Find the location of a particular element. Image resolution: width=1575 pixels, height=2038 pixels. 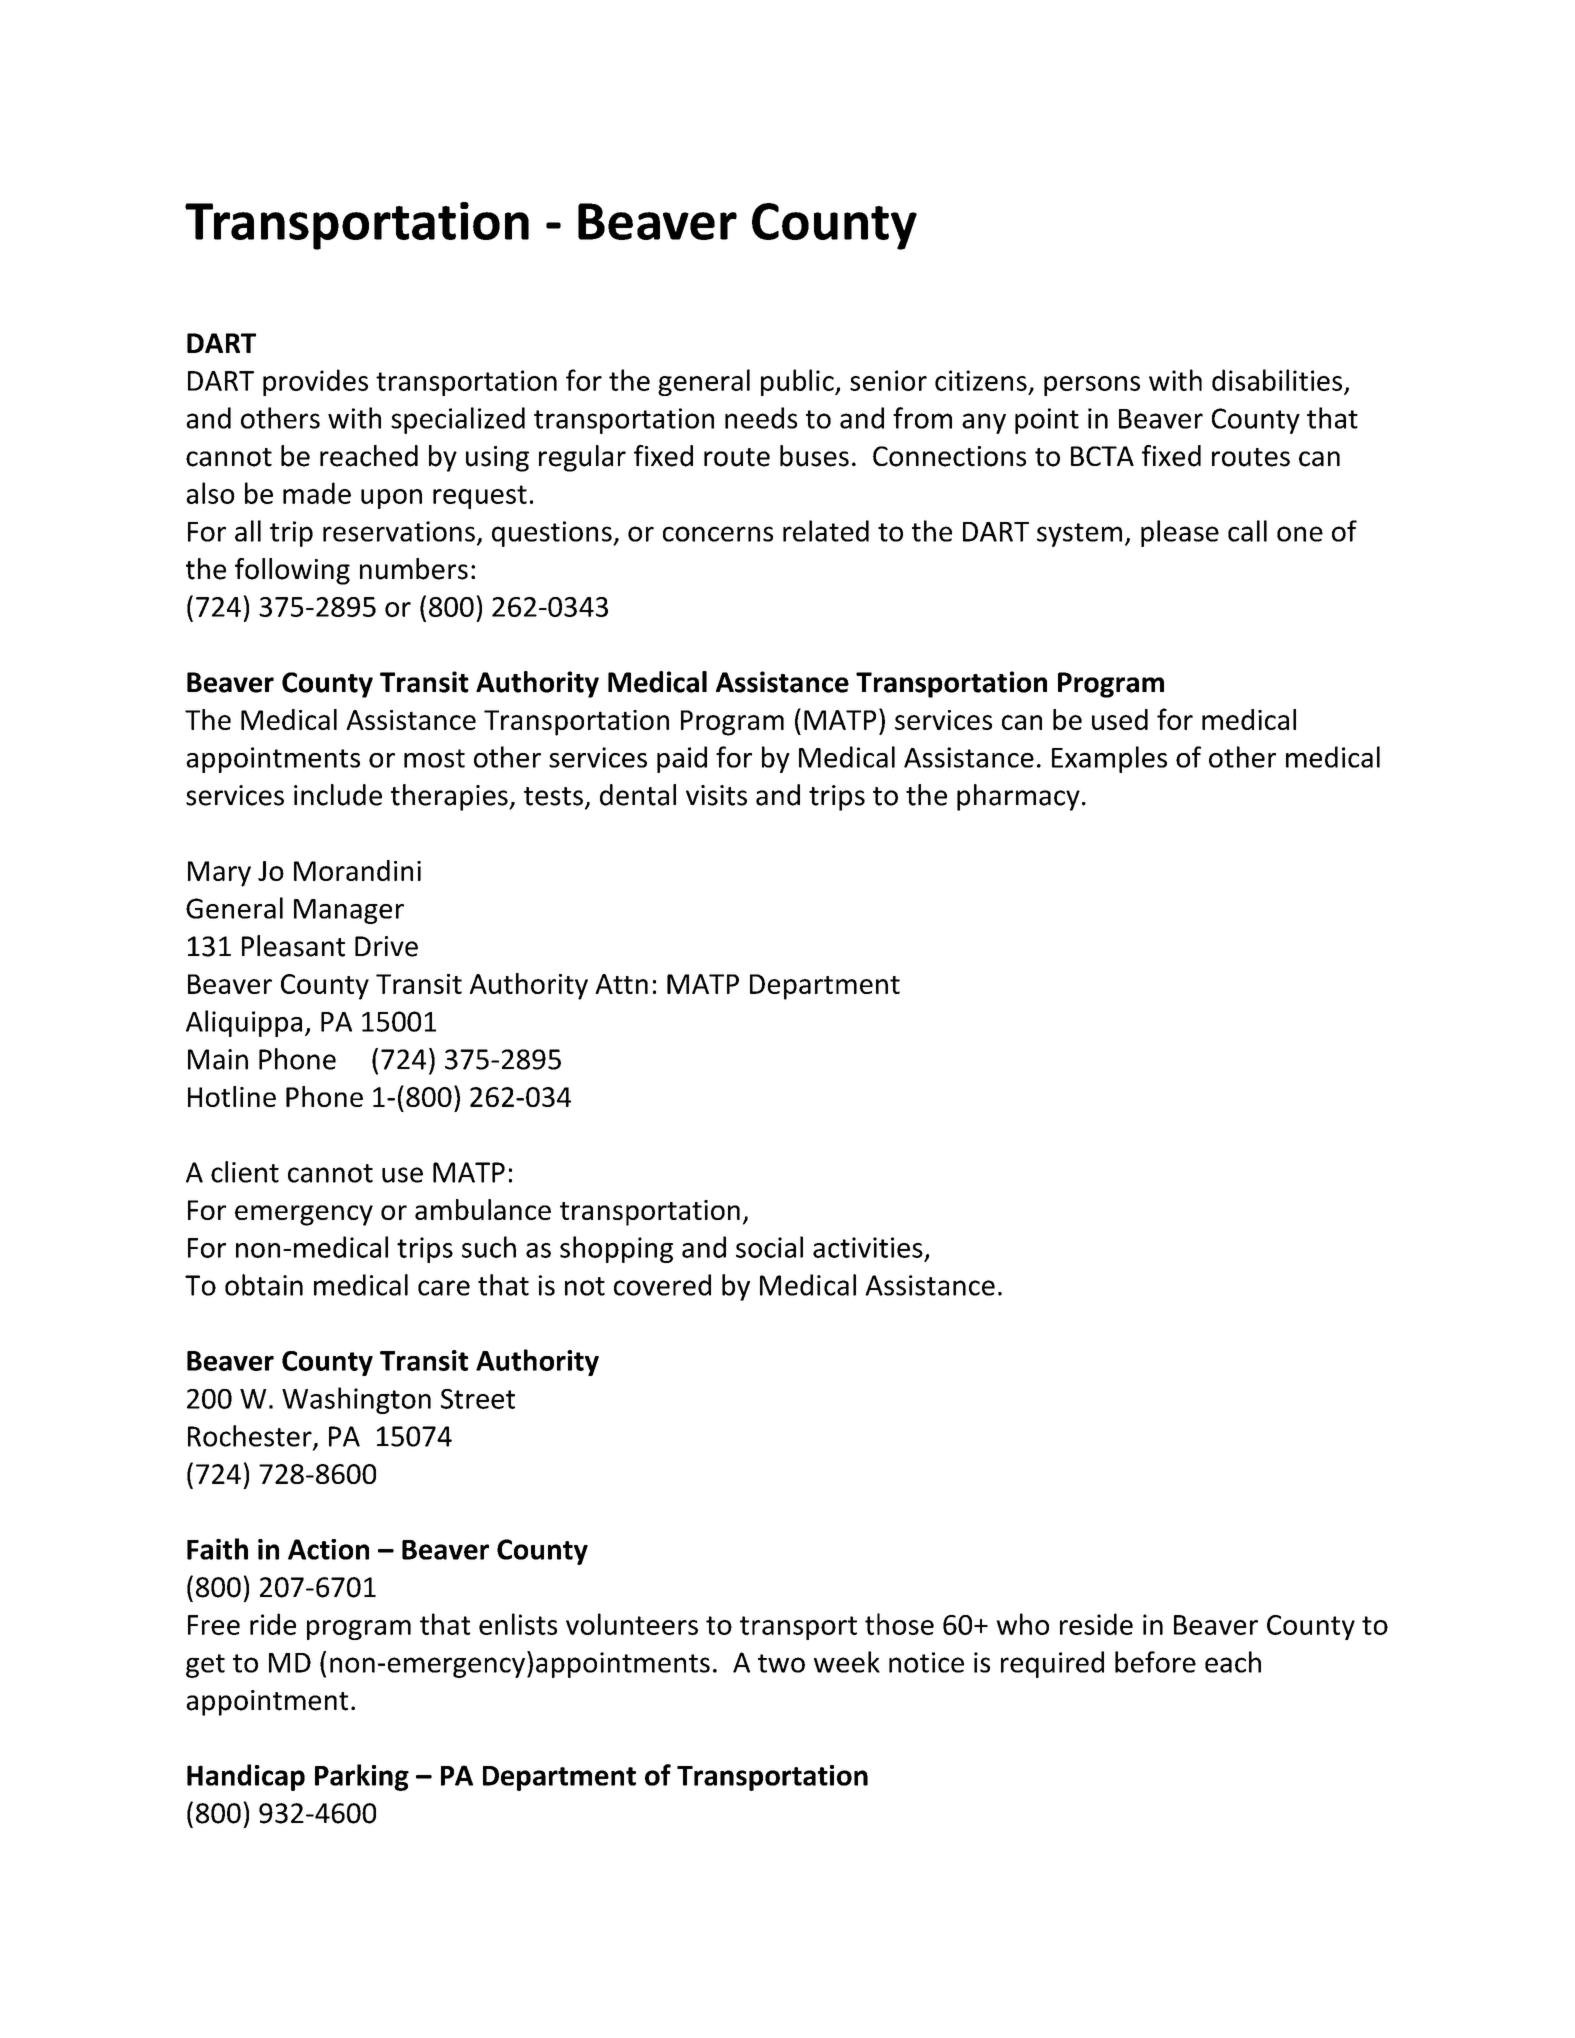

needs is located at coordinates (761, 418).
